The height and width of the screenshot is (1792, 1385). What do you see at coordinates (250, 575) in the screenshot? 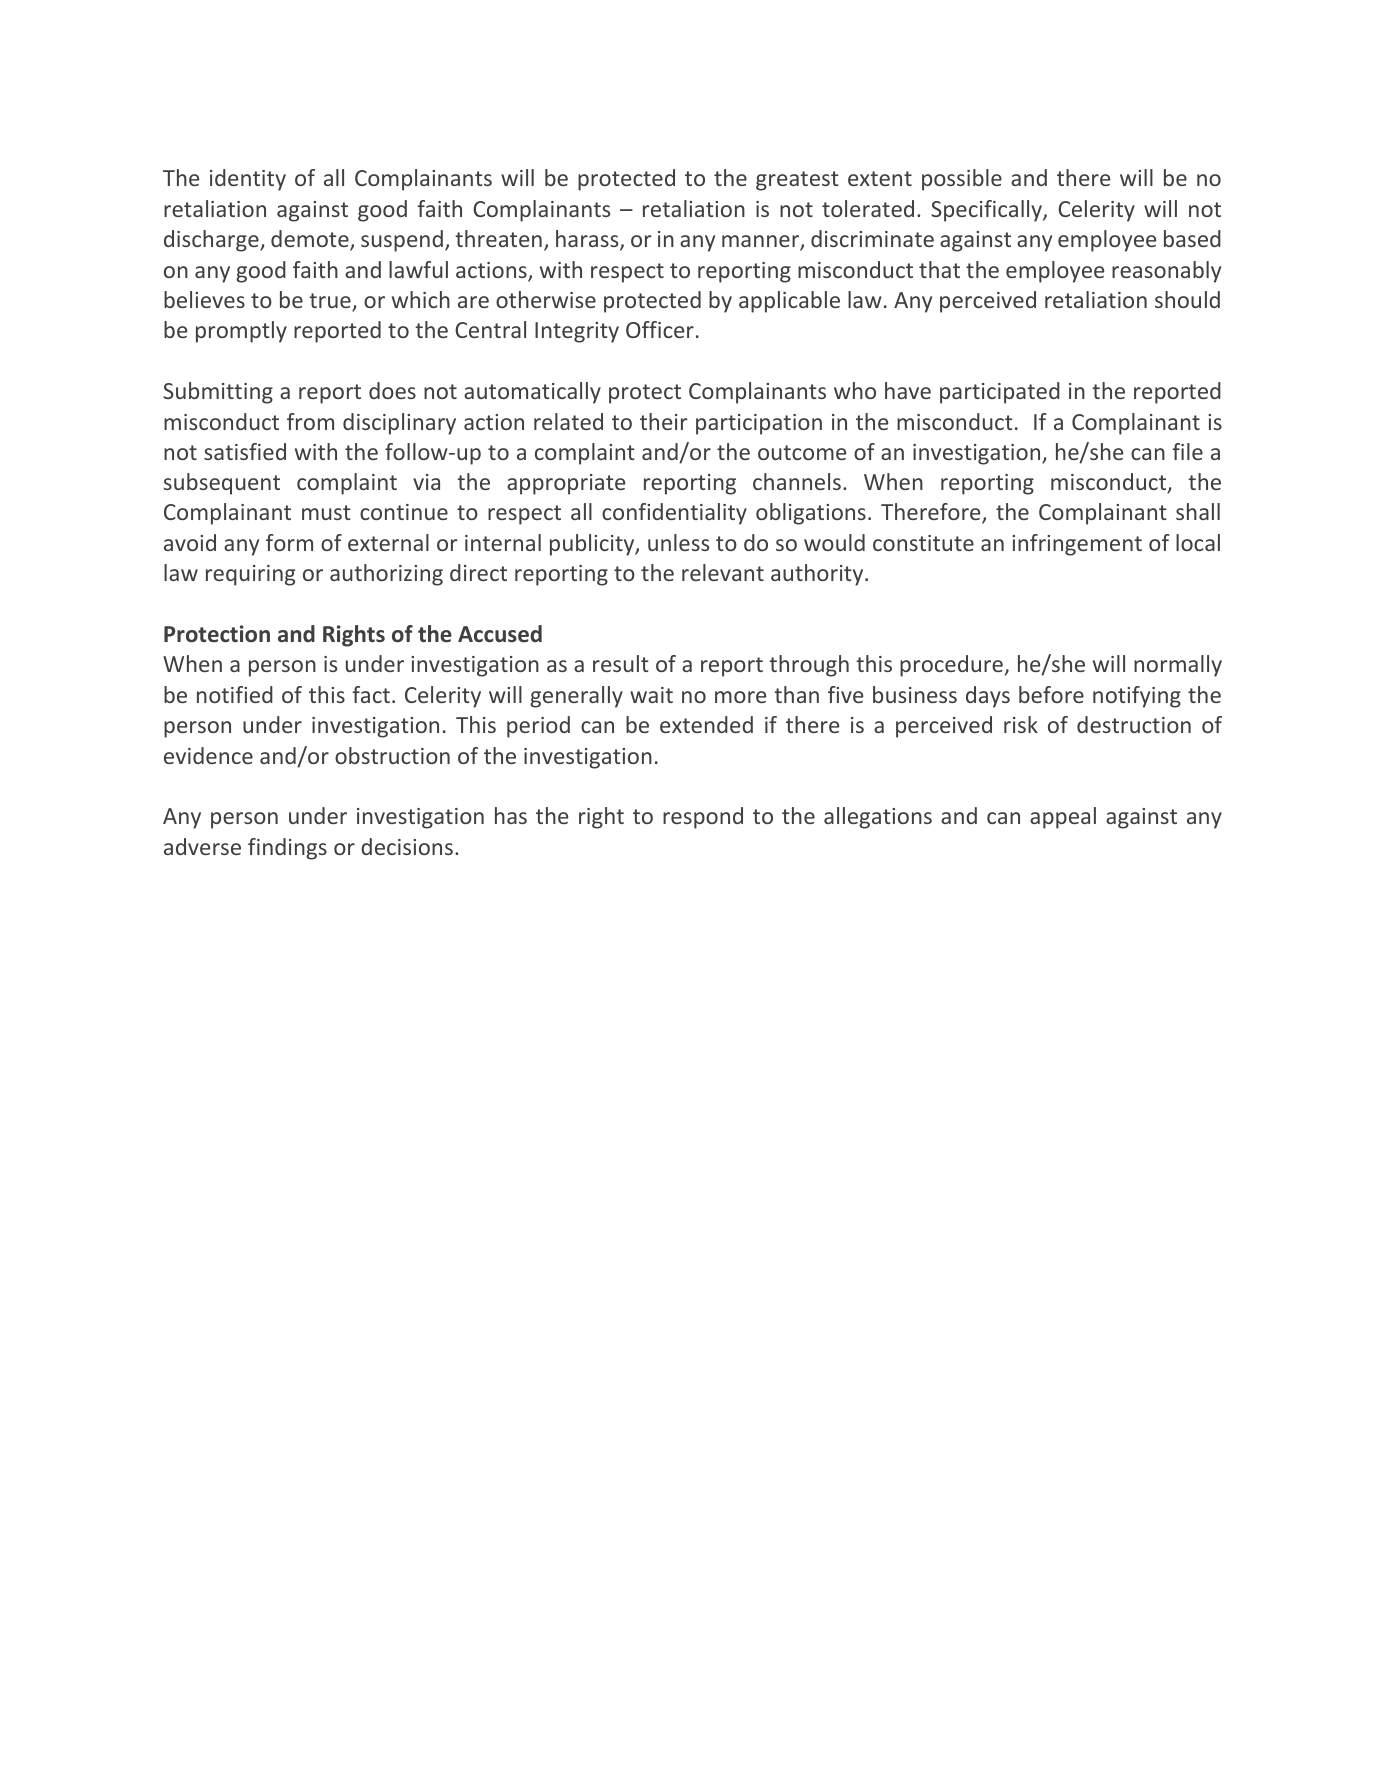
I see `requiring` at bounding box center [250, 575].
